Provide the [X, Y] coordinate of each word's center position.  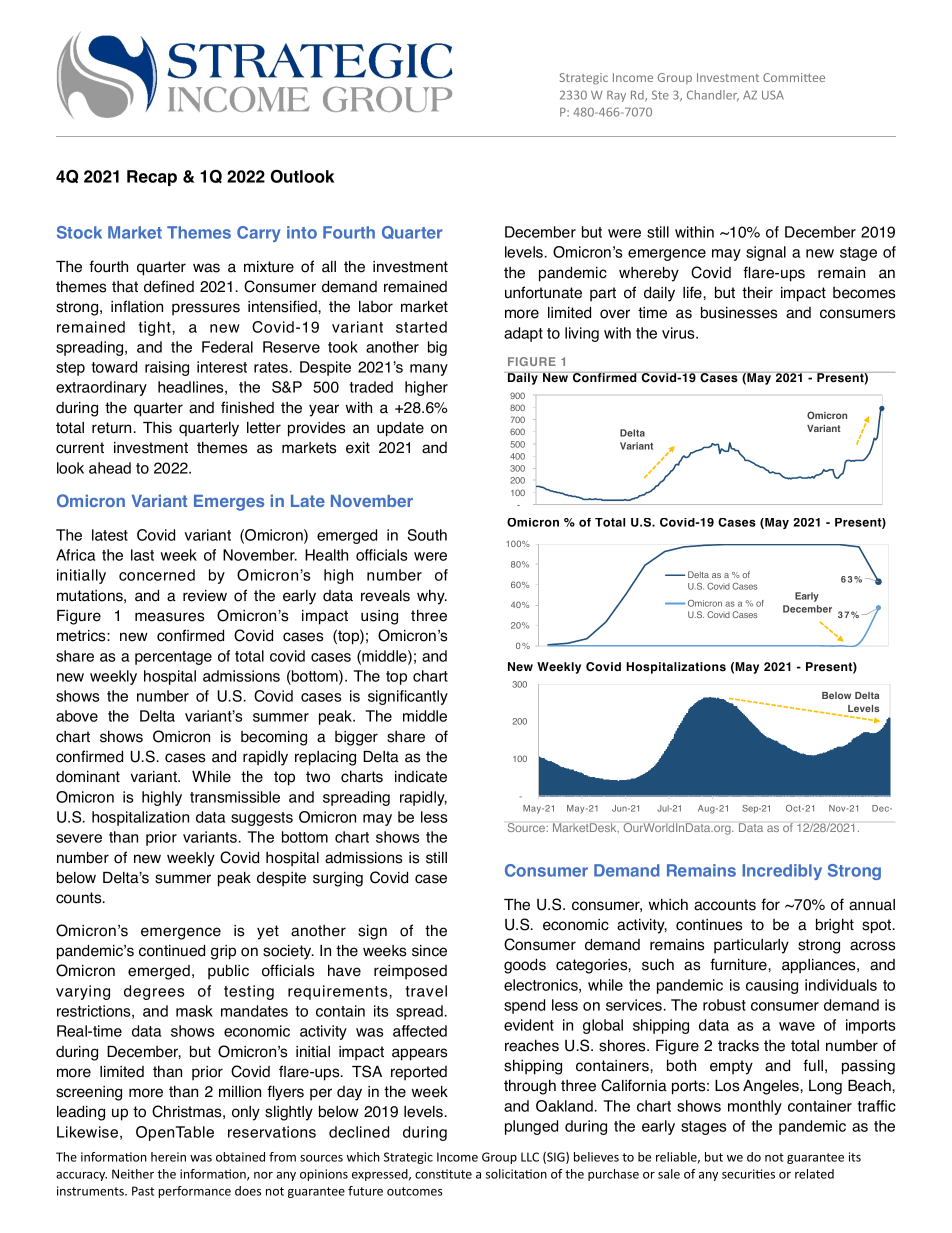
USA [773, 95]
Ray [616, 96]
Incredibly [782, 872]
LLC [530, 1157]
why [432, 597]
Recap [152, 178]
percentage [173, 658]
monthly [755, 1107]
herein [168, 1157]
